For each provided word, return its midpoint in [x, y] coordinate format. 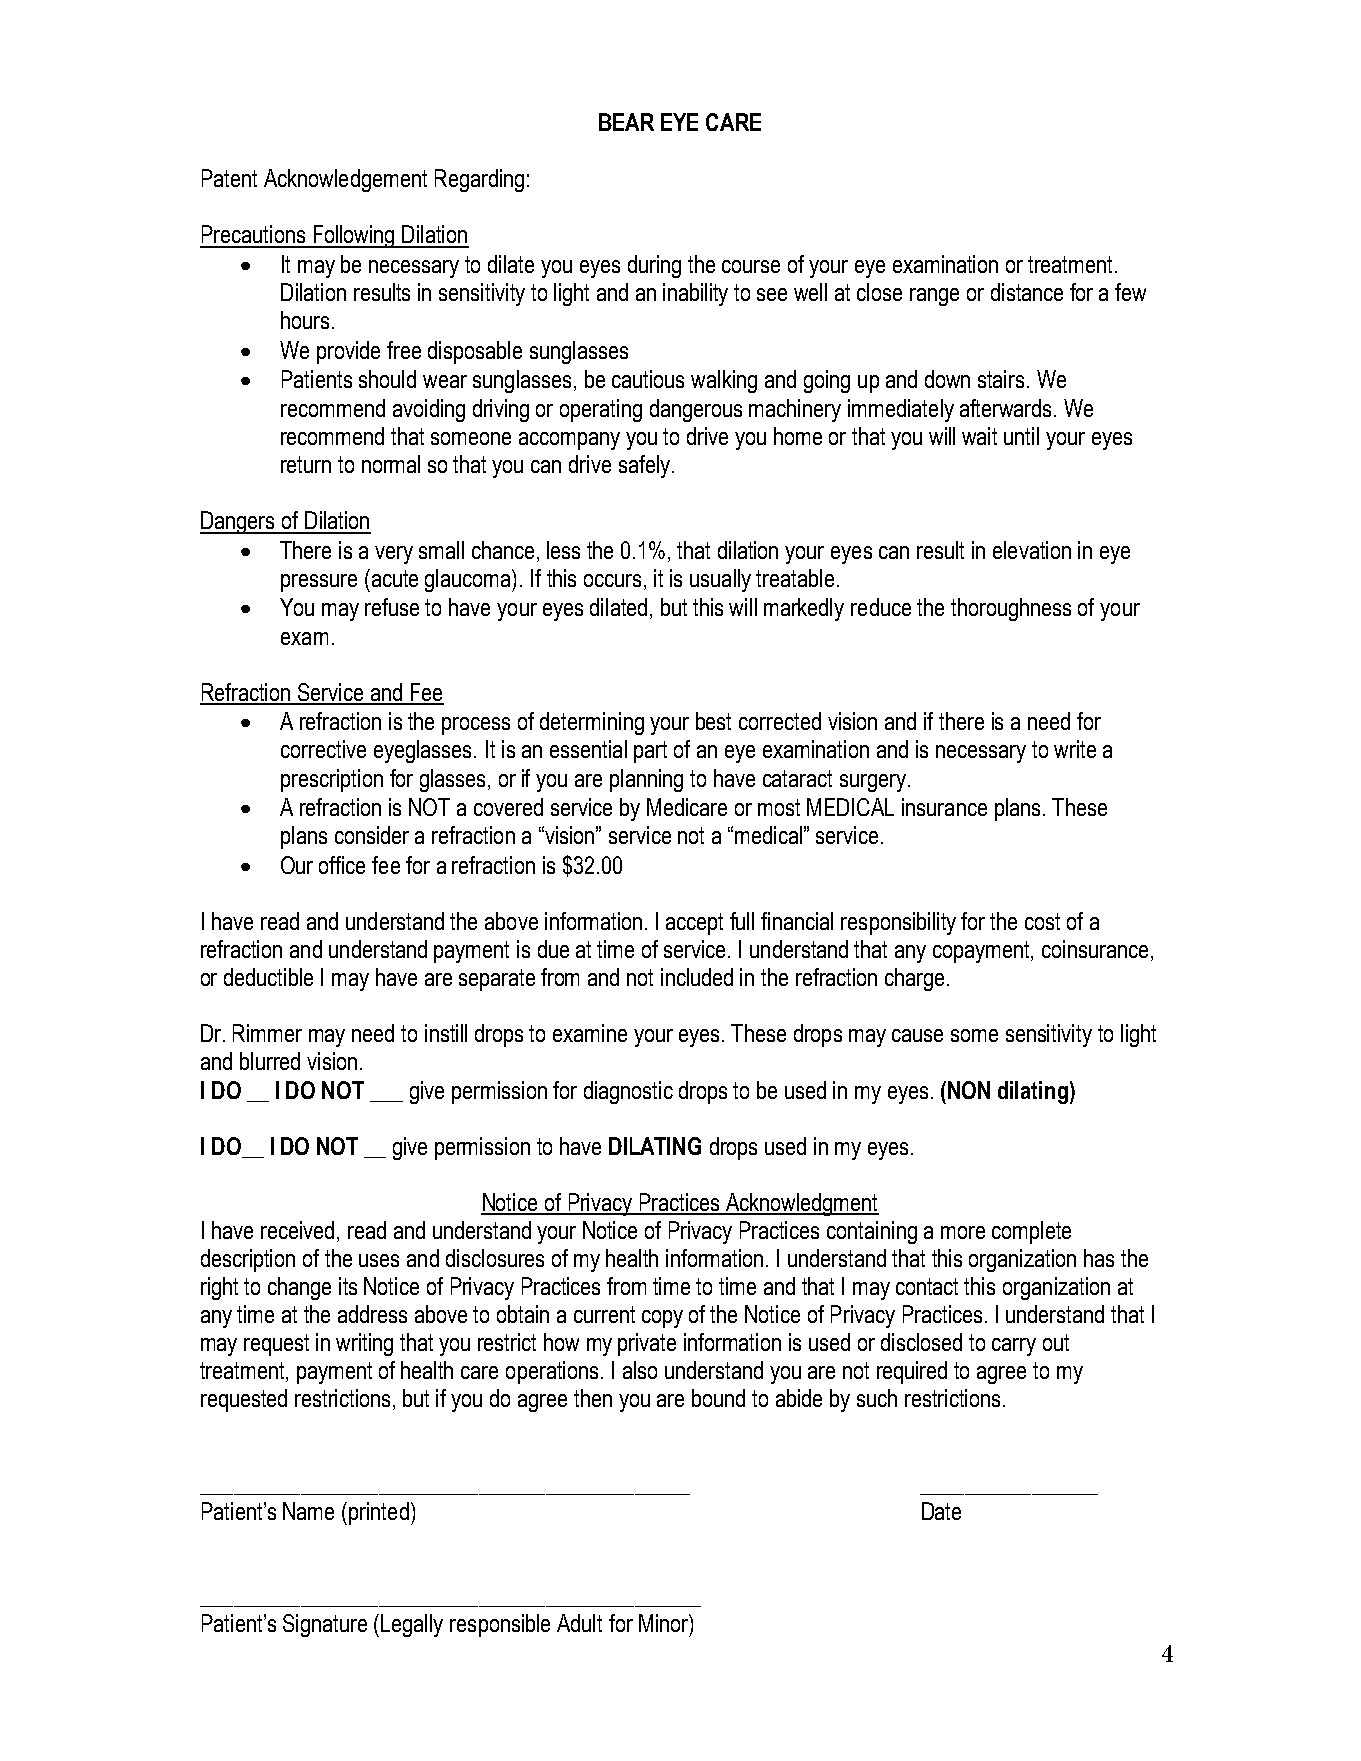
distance [1027, 292]
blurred [270, 1061]
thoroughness [1011, 609]
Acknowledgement [345, 180]
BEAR [626, 122]
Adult [579, 1623]
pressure [319, 583]
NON [969, 1090]
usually [720, 580]
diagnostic [628, 1092]
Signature [325, 1625]
